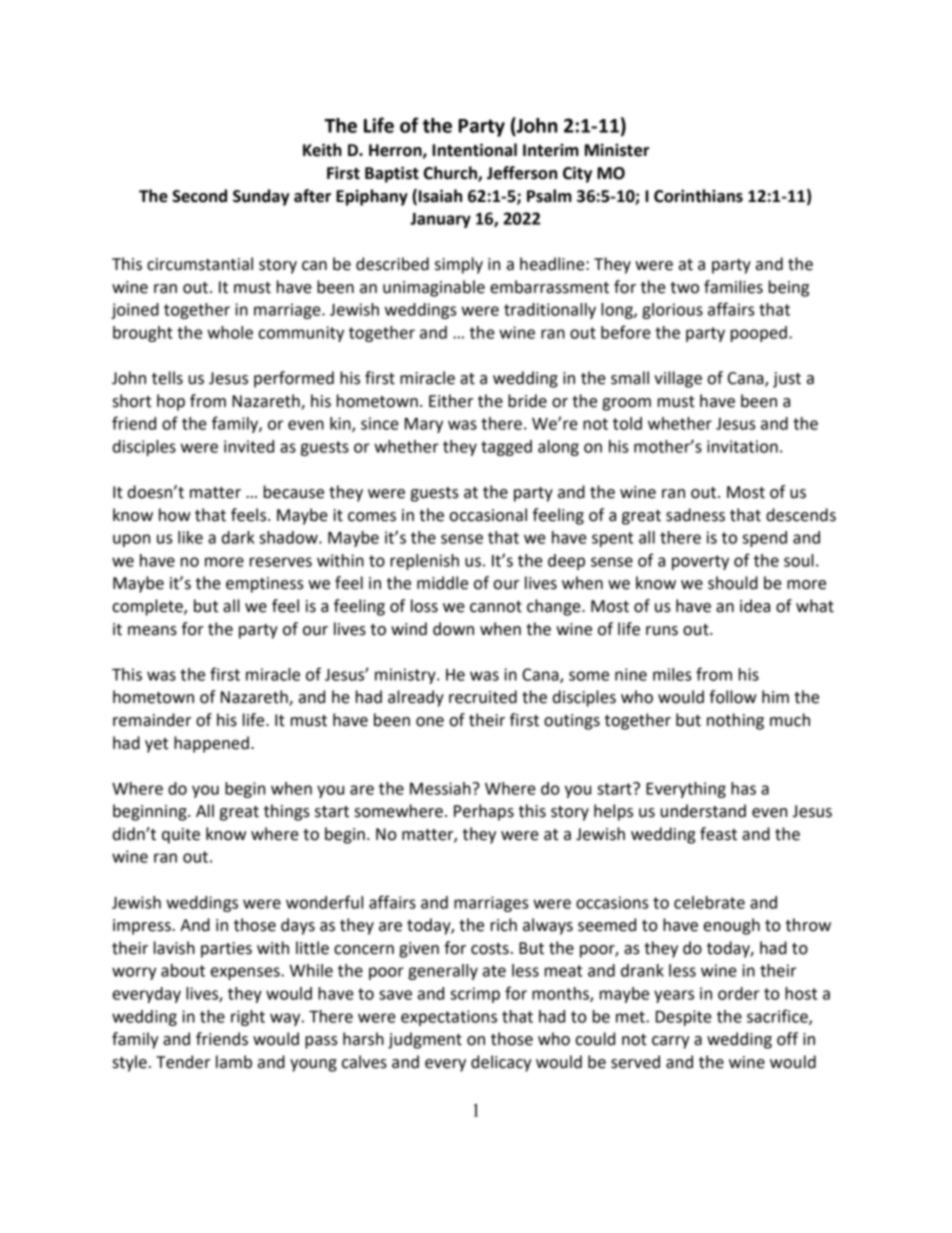 The image size is (952, 1233). What do you see at coordinates (755, 606) in the document?
I see `idea` at bounding box center [755, 606].
